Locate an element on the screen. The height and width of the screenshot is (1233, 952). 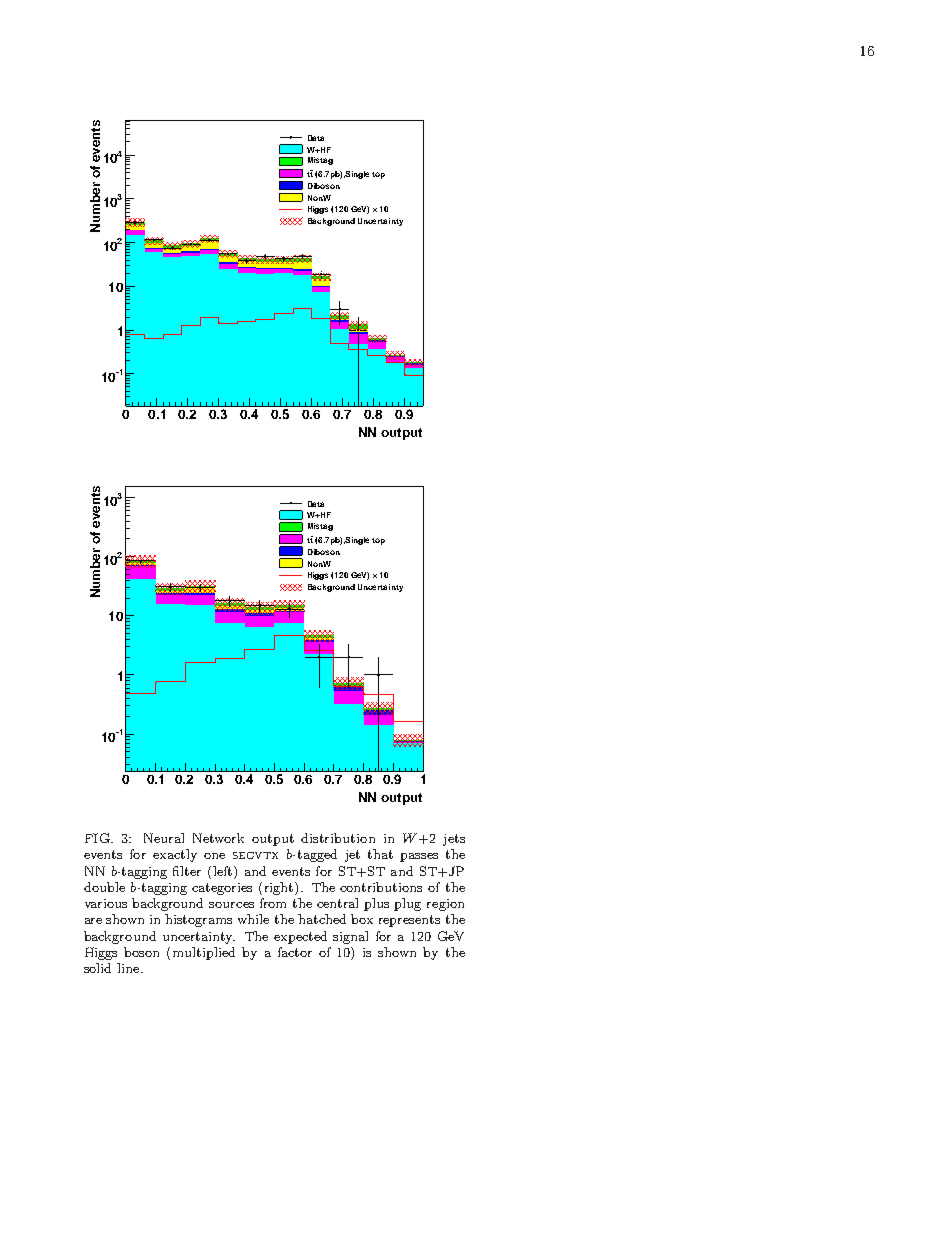
factor is located at coordinates (295, 952).
